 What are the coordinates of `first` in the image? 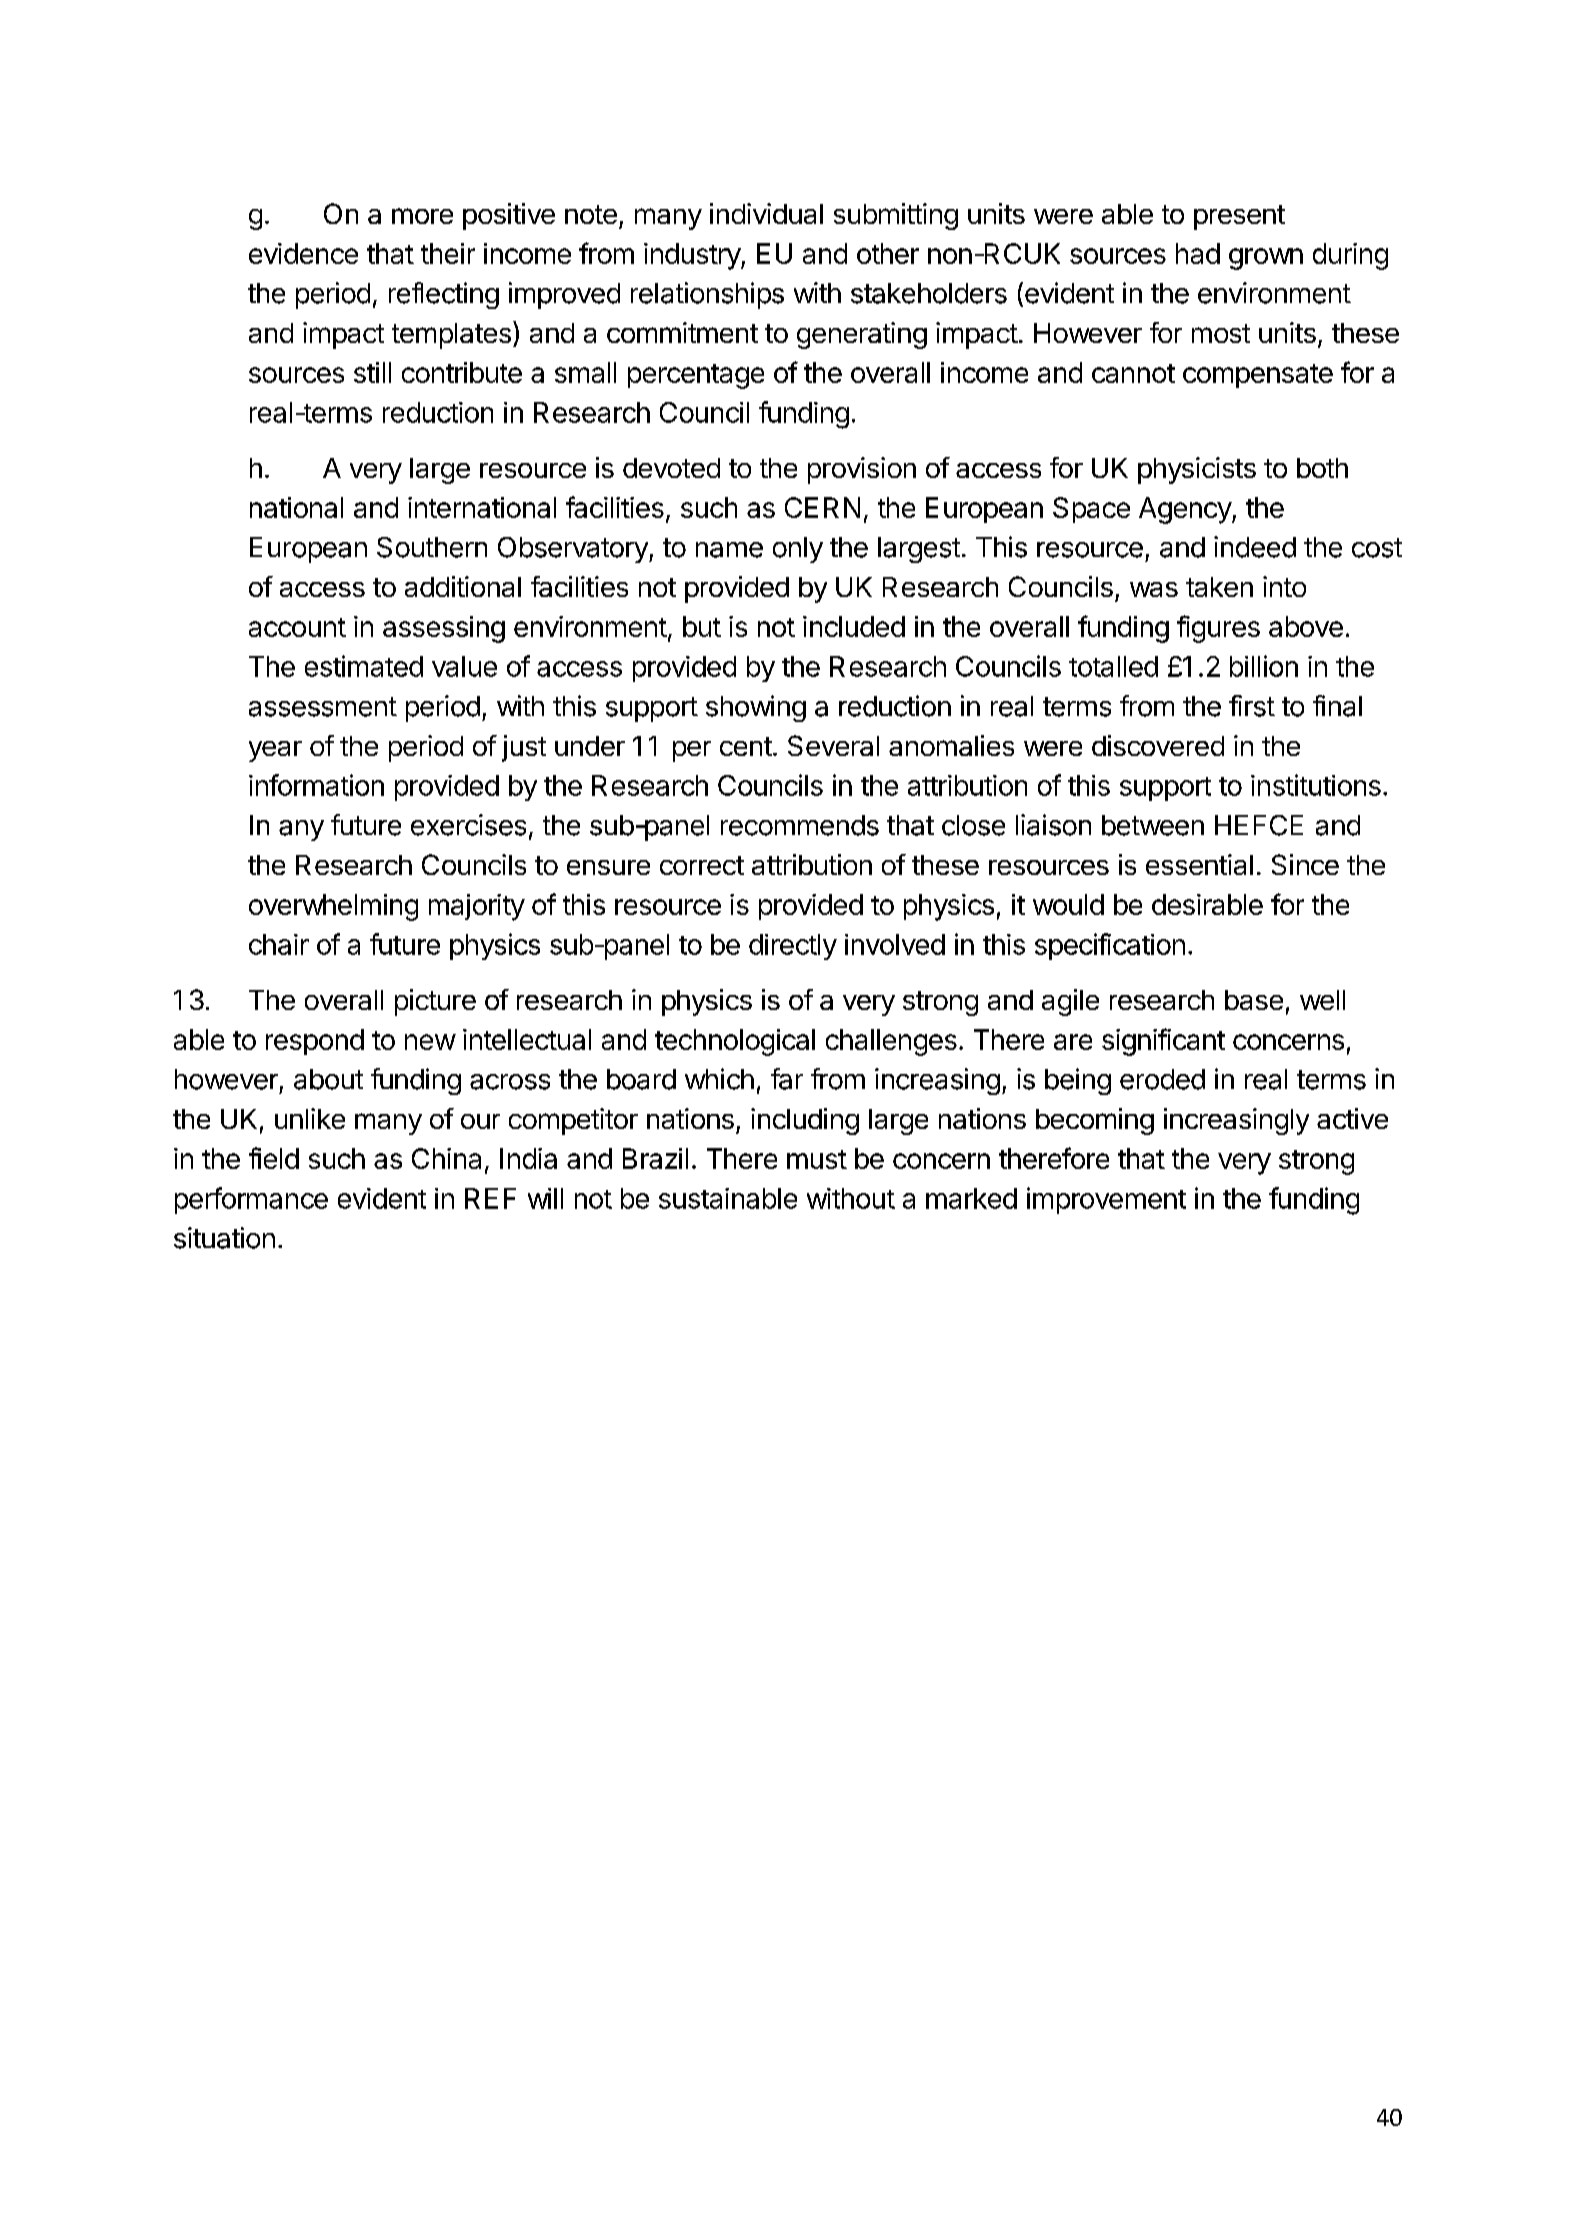 It's located at (1252, 706).
